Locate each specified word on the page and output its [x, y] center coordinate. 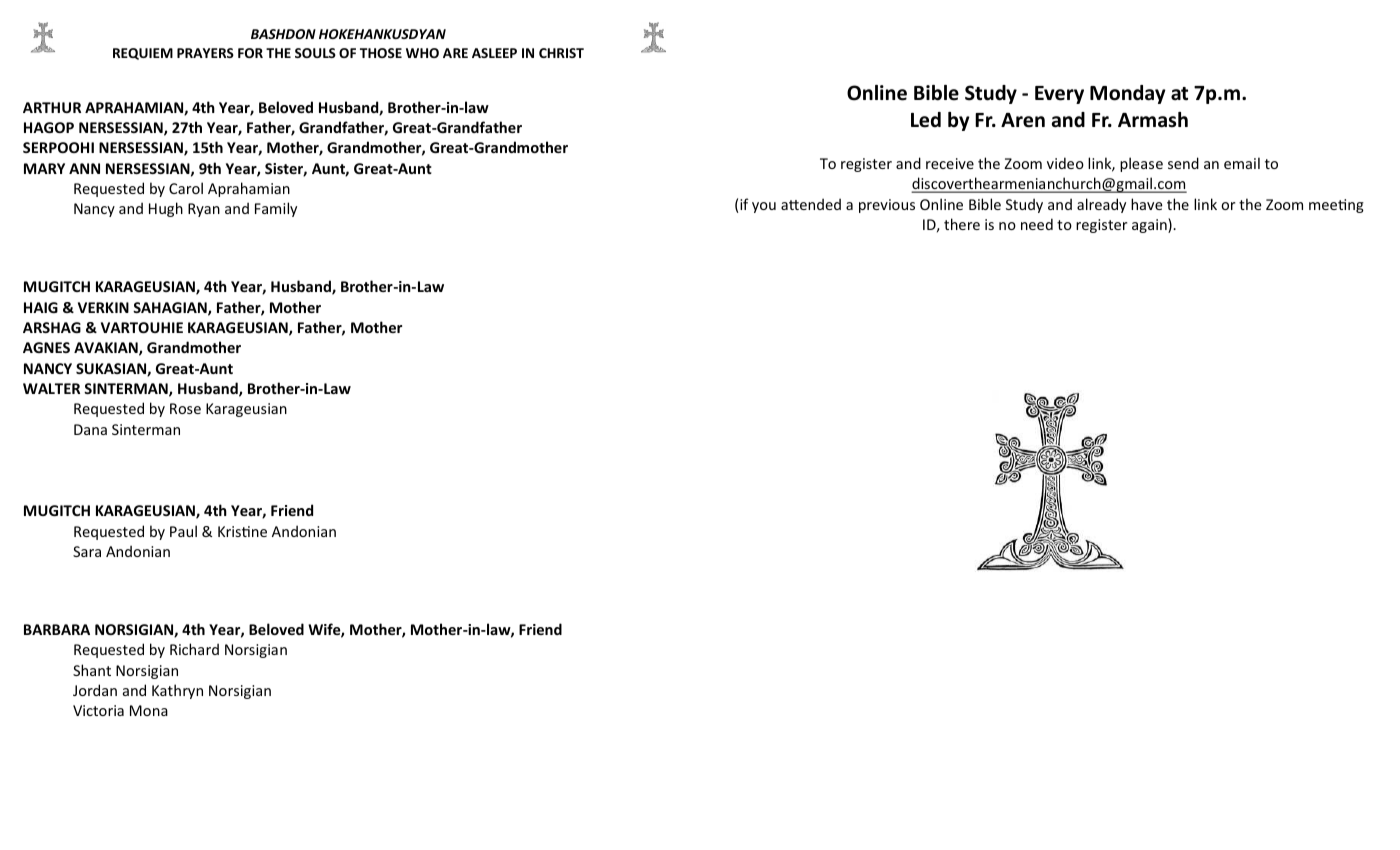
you [764, 207]
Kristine [242, 531]
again [1150, 225]
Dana [90, 429]
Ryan [204, 210]
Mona [149, 710]
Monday [1128, 94]
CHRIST [561, 53]
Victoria [98, 710]
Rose [185, 408]
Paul [183, 531]
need [1037, 224]
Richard [194, 649]
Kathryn [177, 691]
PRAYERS [205, 53]
